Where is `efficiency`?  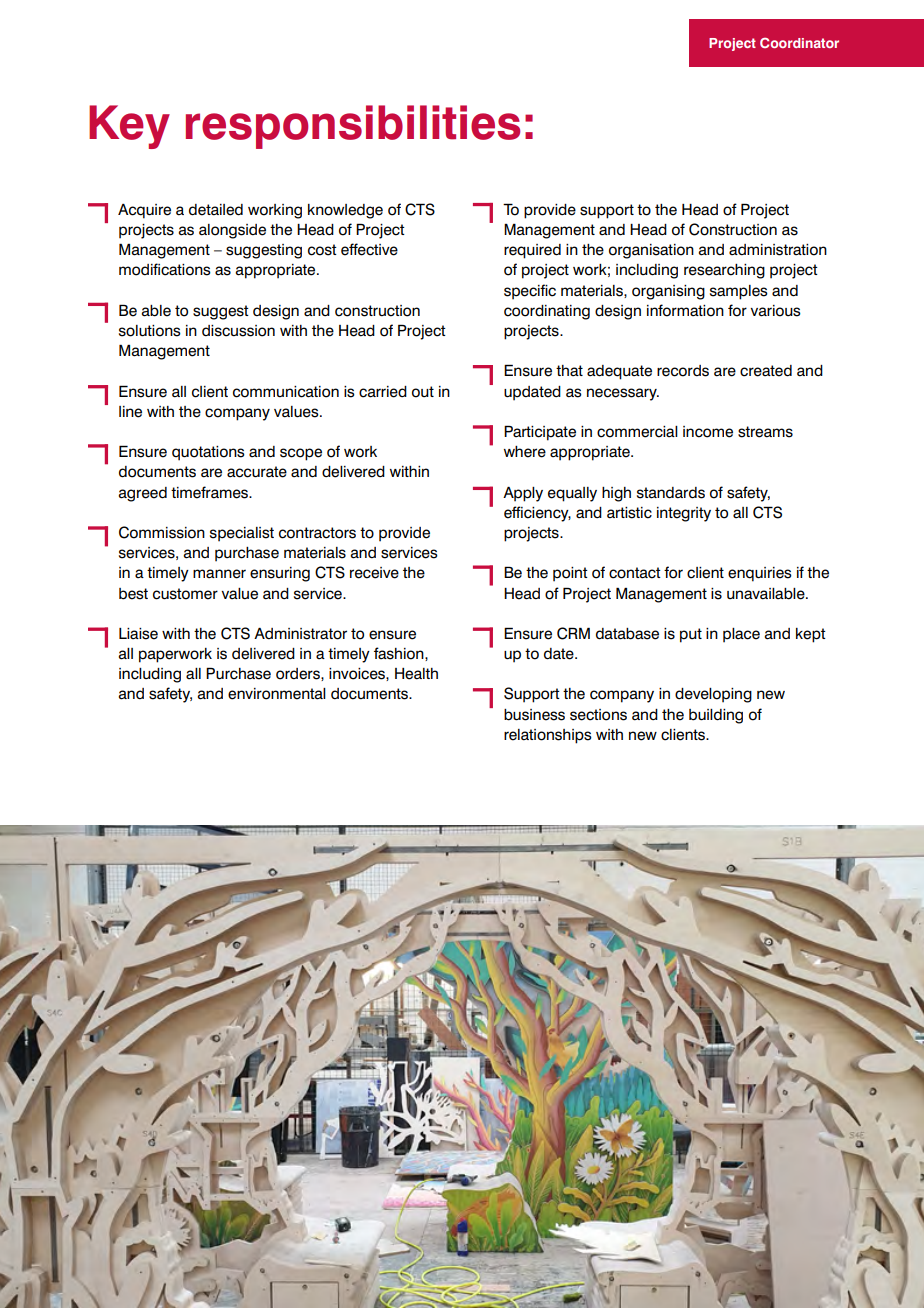
efficiency is located at coordinates (537, 514).
